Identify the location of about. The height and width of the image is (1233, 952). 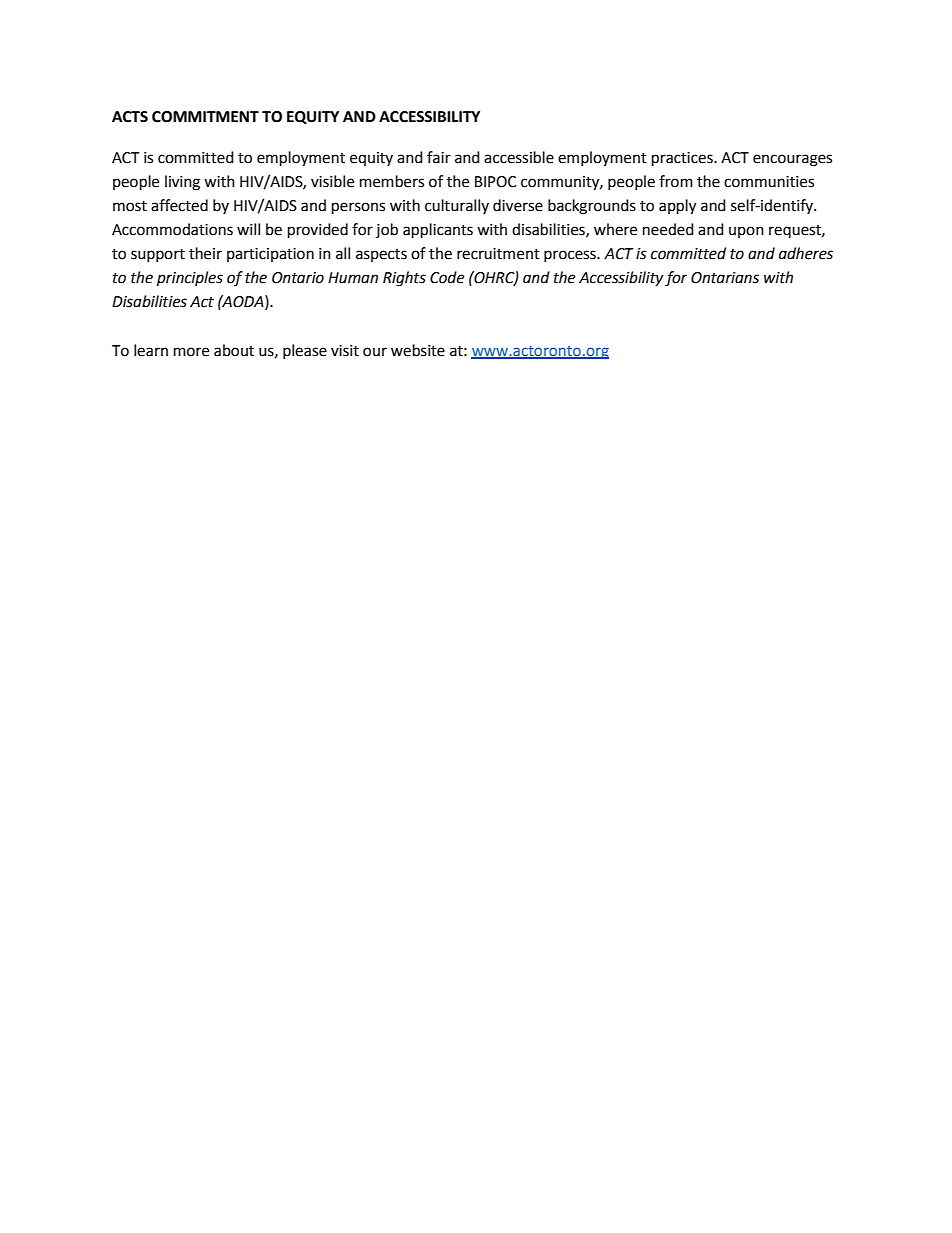
(234, 350).
